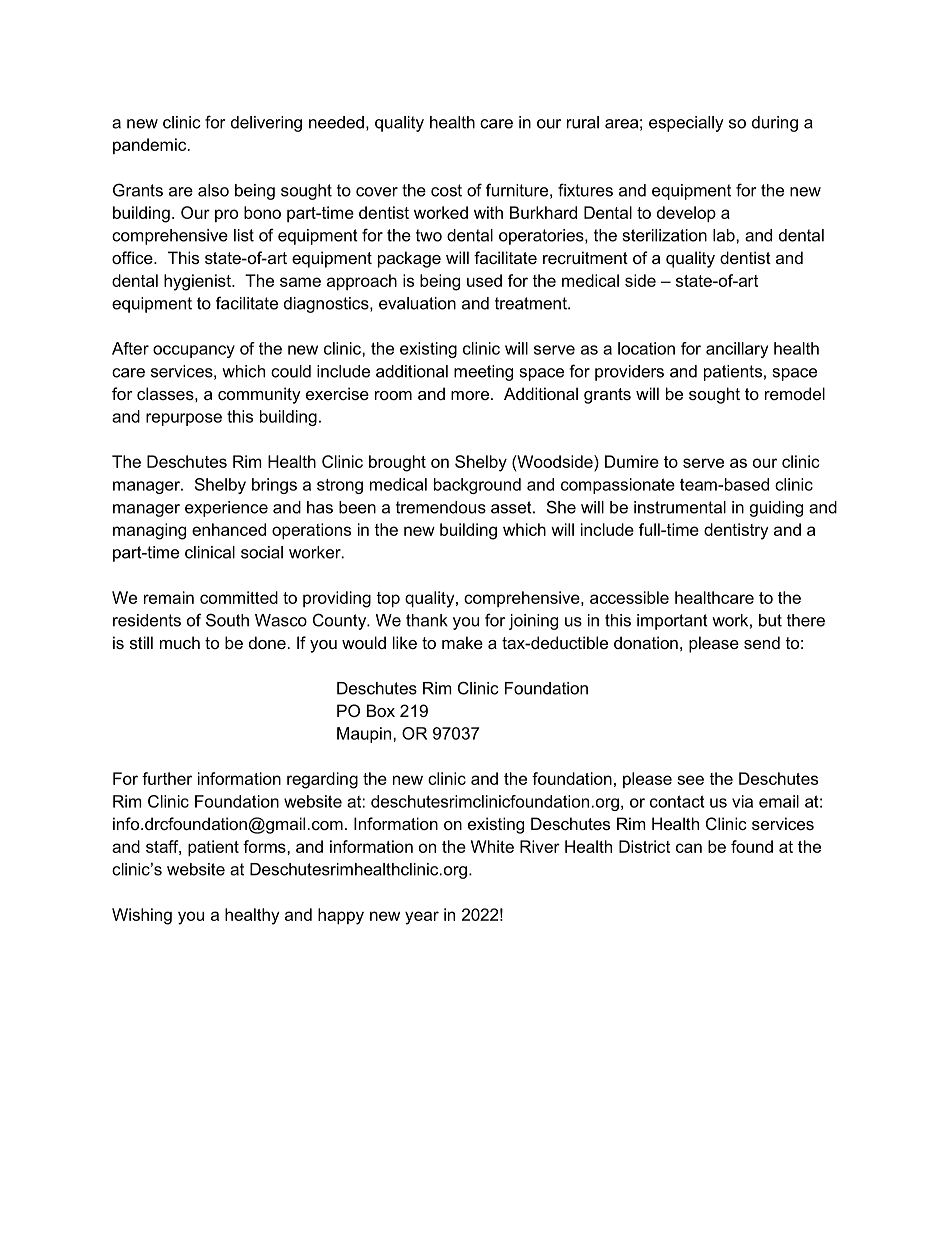 This document has width=952, height=1233. What do you see at coordinates (446, 190) in the document?
I see `cost` at bounding box center [446, 190].
